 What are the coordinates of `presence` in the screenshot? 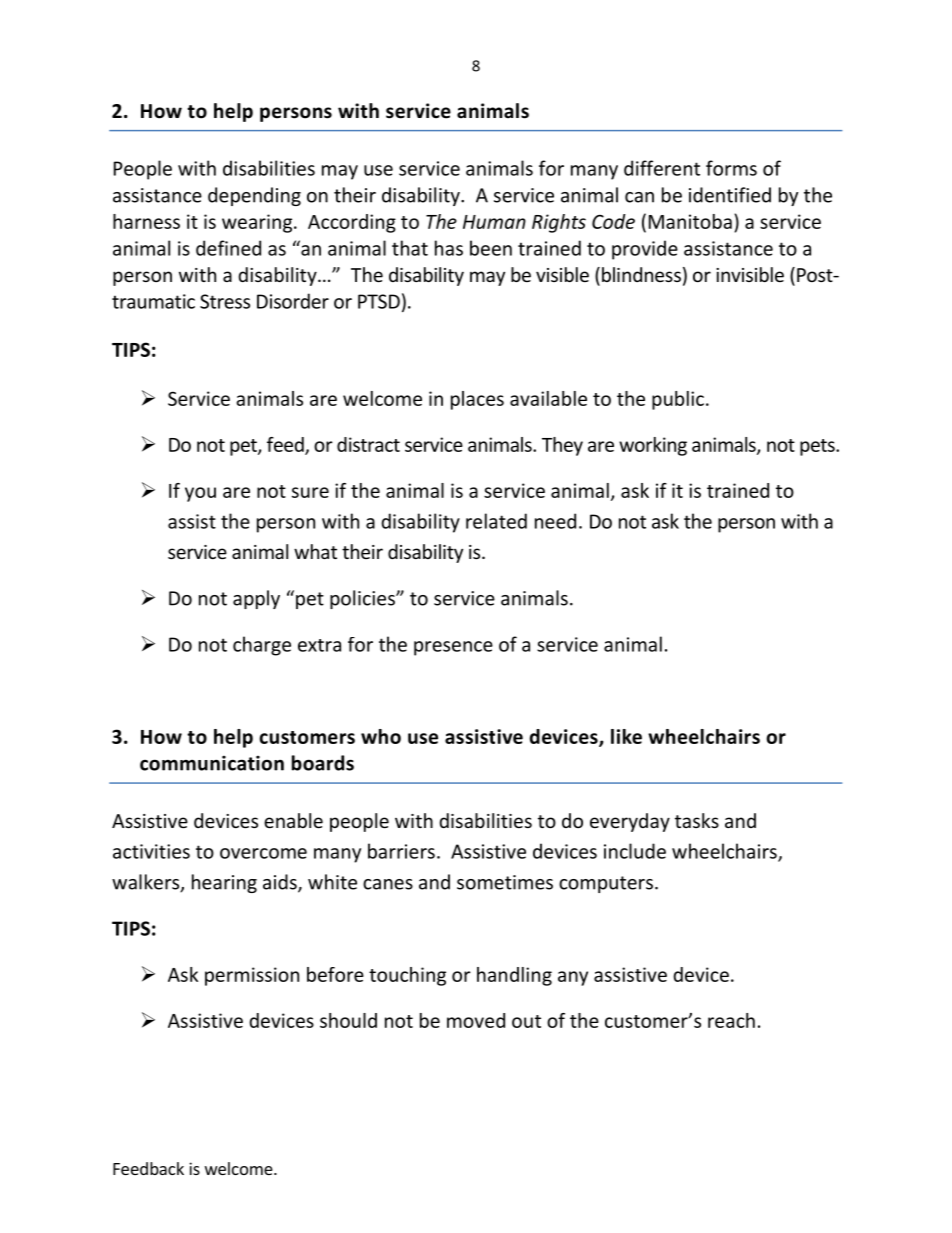 It's located at (453, 648).
